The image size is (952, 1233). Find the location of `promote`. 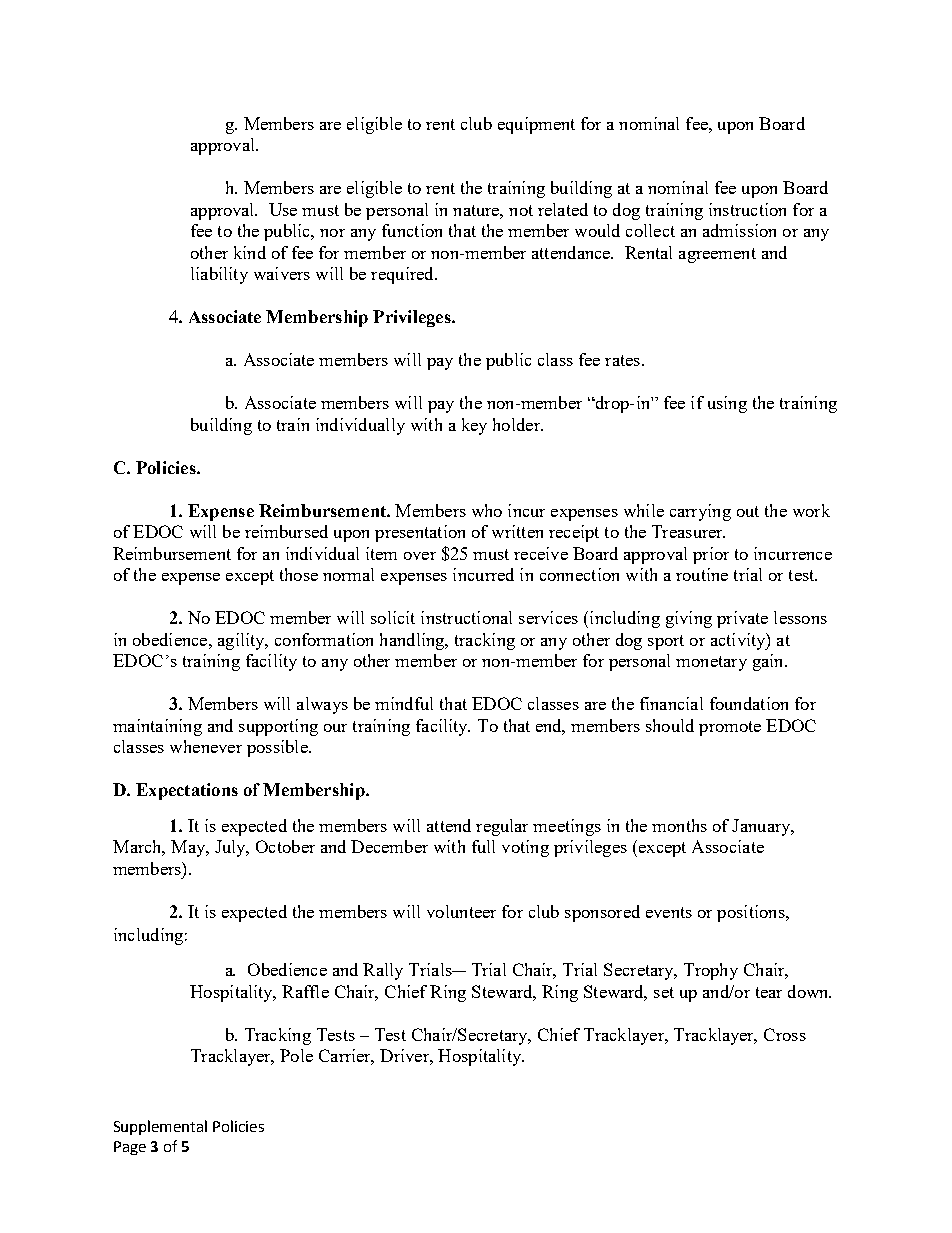

promote is located at coordinates (730, 728).
